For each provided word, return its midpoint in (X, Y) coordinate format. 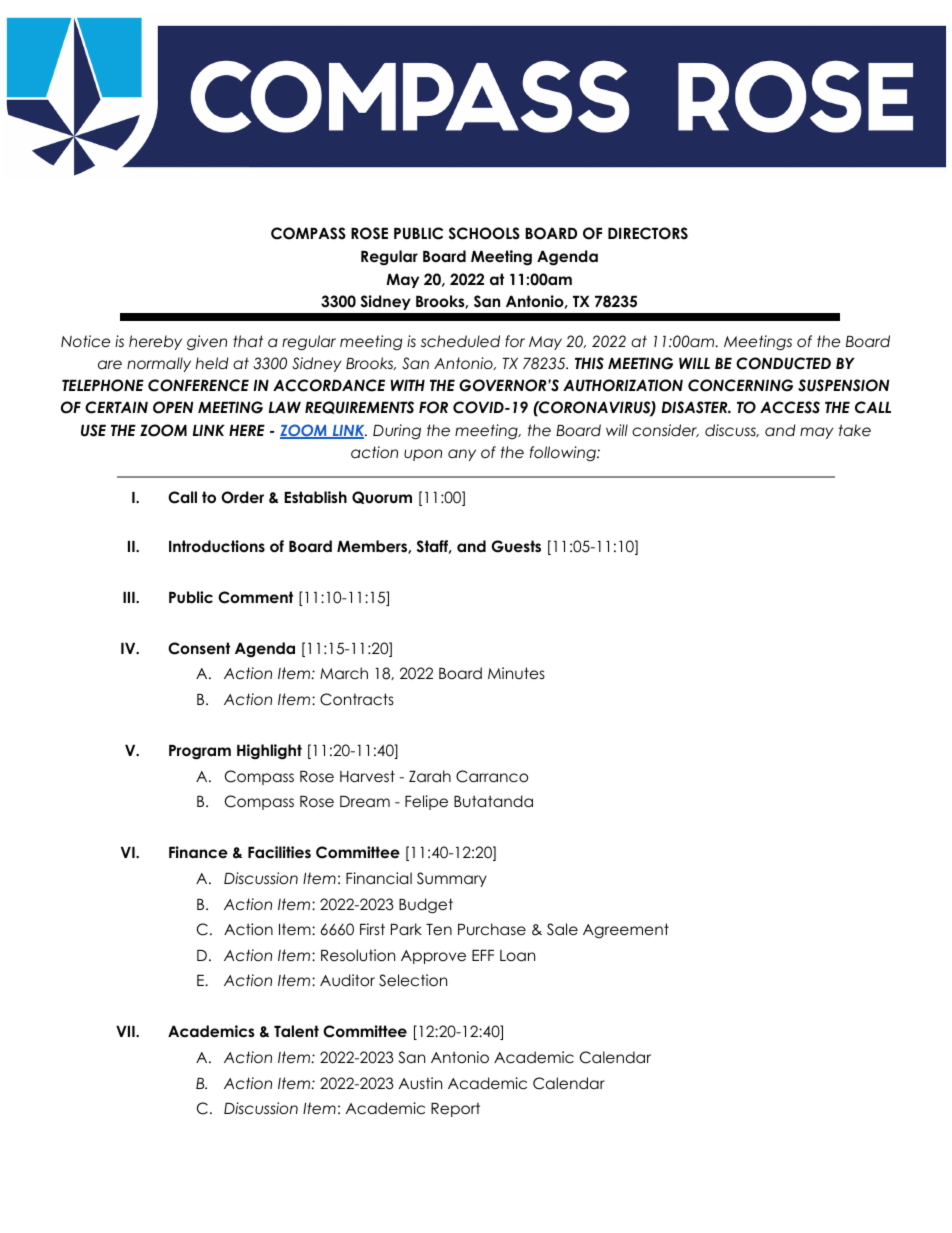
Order (242, 497)
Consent (199, 648)
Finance (198, 852)
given (207, 343)
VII (126, 1031)
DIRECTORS (648, 233)
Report (455, 1109)
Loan (517, 955)
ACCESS (790, 407)
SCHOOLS (484, 233)
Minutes (516, 673)
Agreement (626, 931)
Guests (516, 546)
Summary (452, 879)
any (462, 455)
